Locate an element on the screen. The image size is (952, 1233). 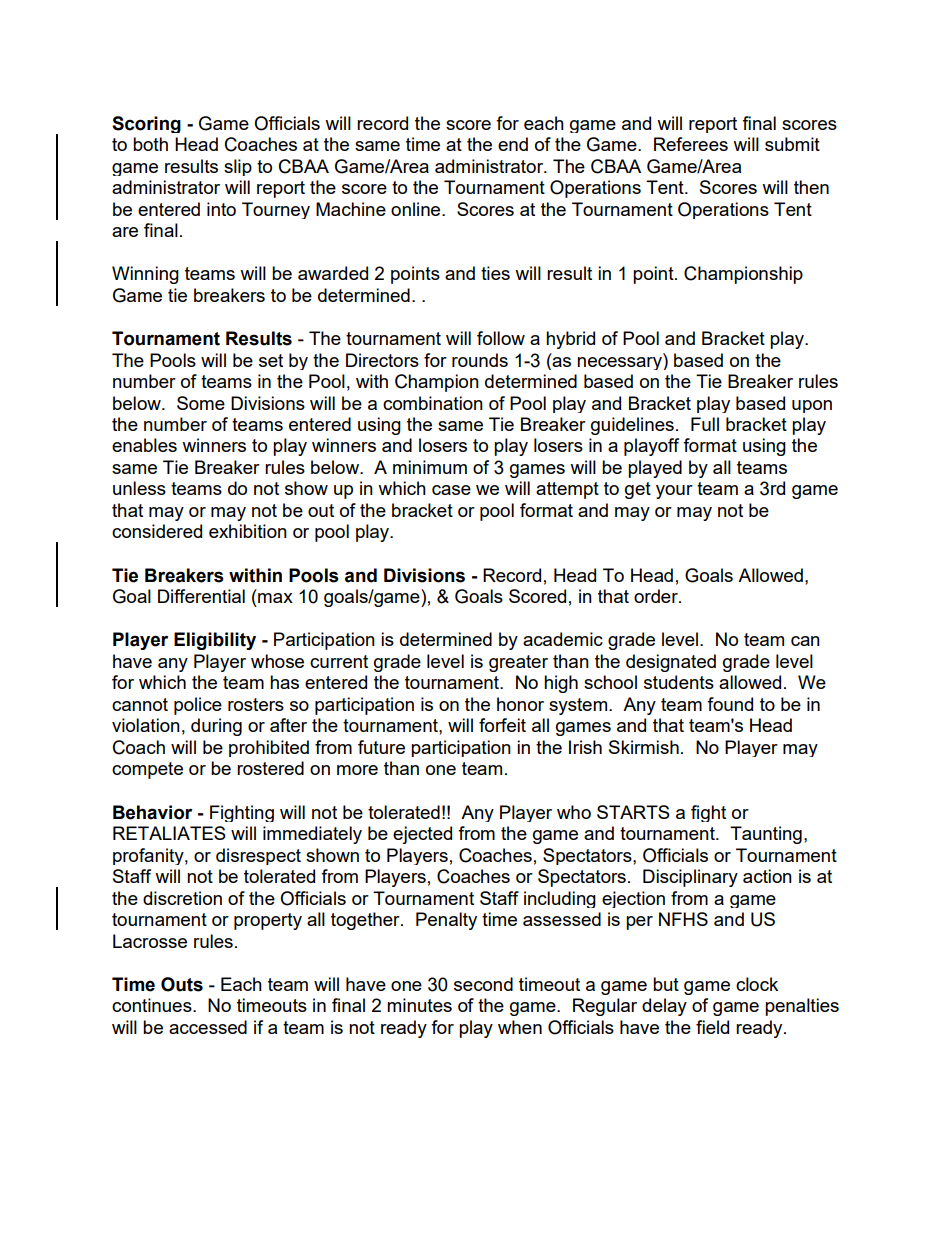
end is located at coordinates (513, 144).
